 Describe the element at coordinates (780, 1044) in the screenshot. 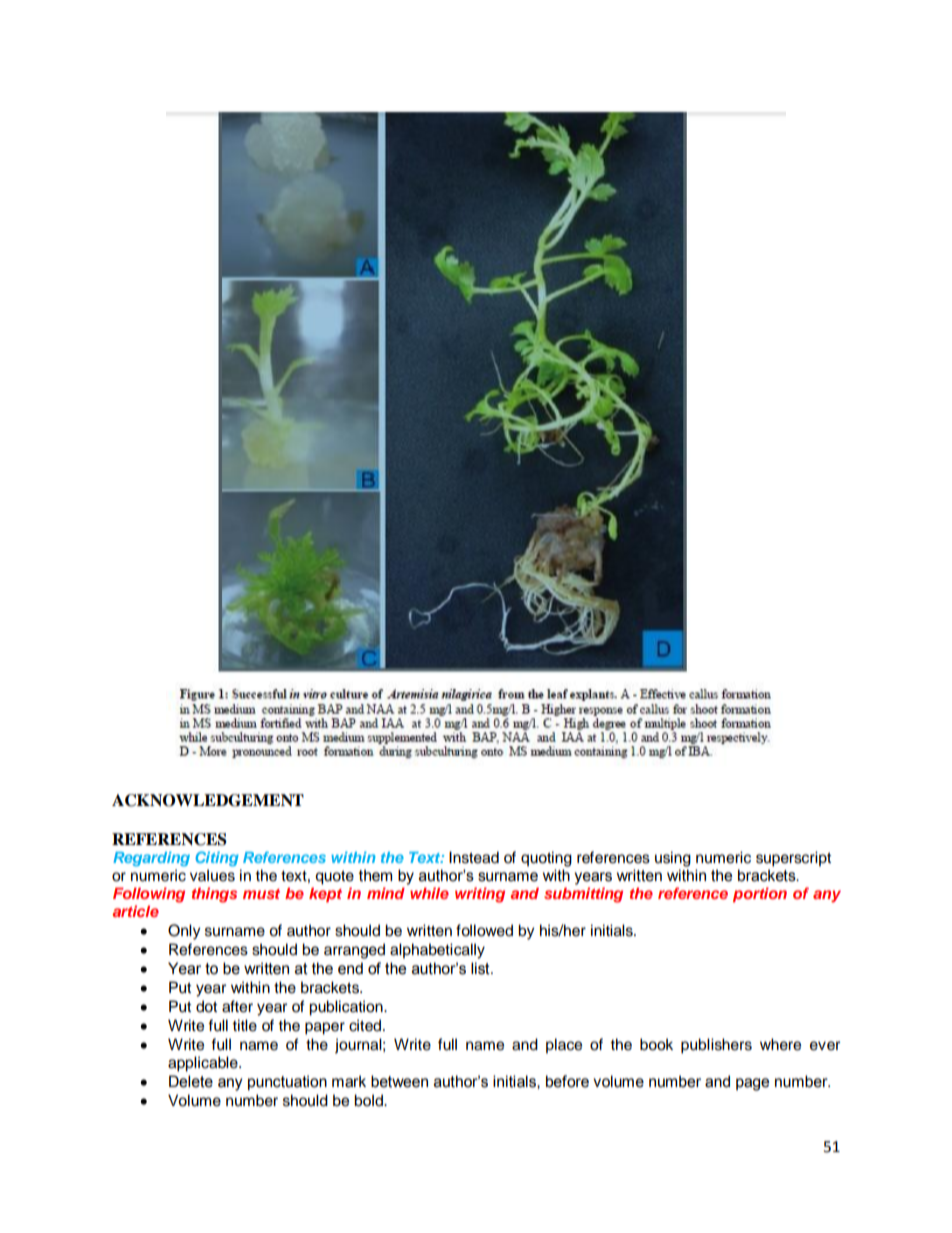

I see `where` at that location.
